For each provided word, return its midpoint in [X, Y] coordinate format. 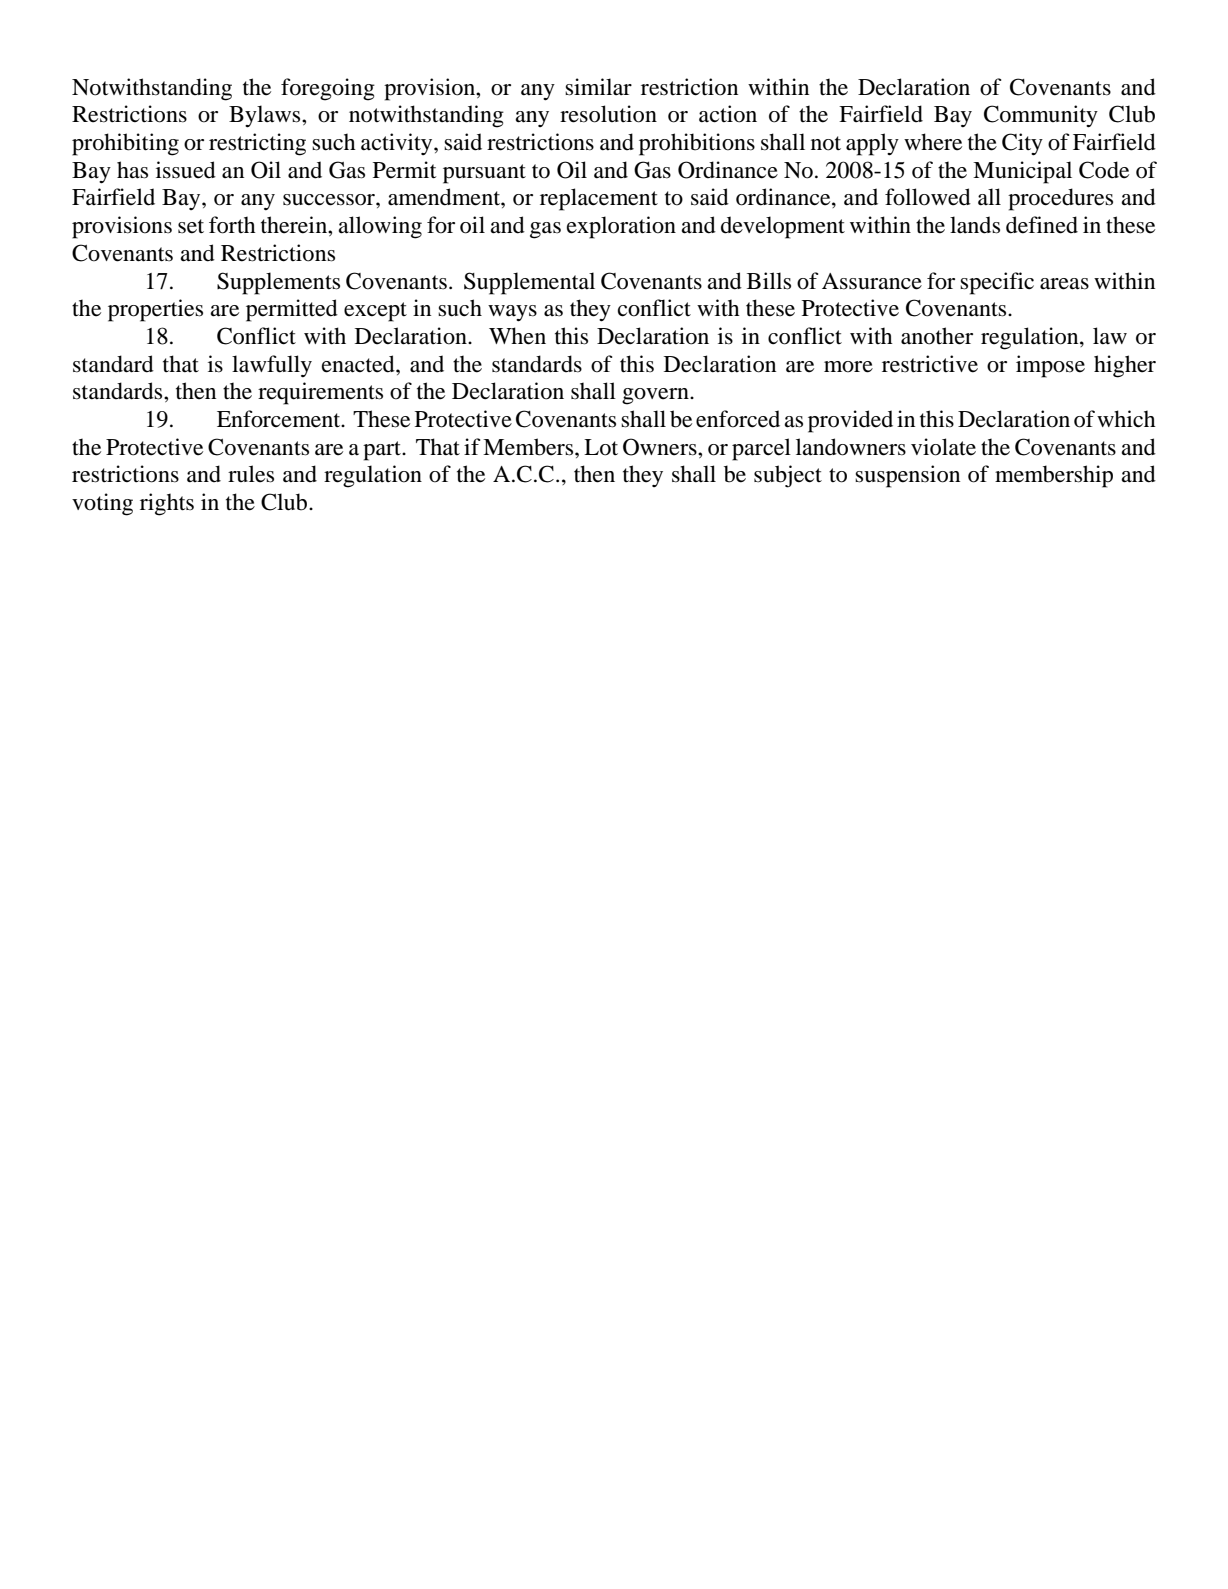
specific [997, 283]
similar [598, 87]
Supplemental [529, 283]
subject [788, 476]
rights [167, 504]
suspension [907, 476]
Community [1041, 116]
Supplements [278, 283]
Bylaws [266, 116]
